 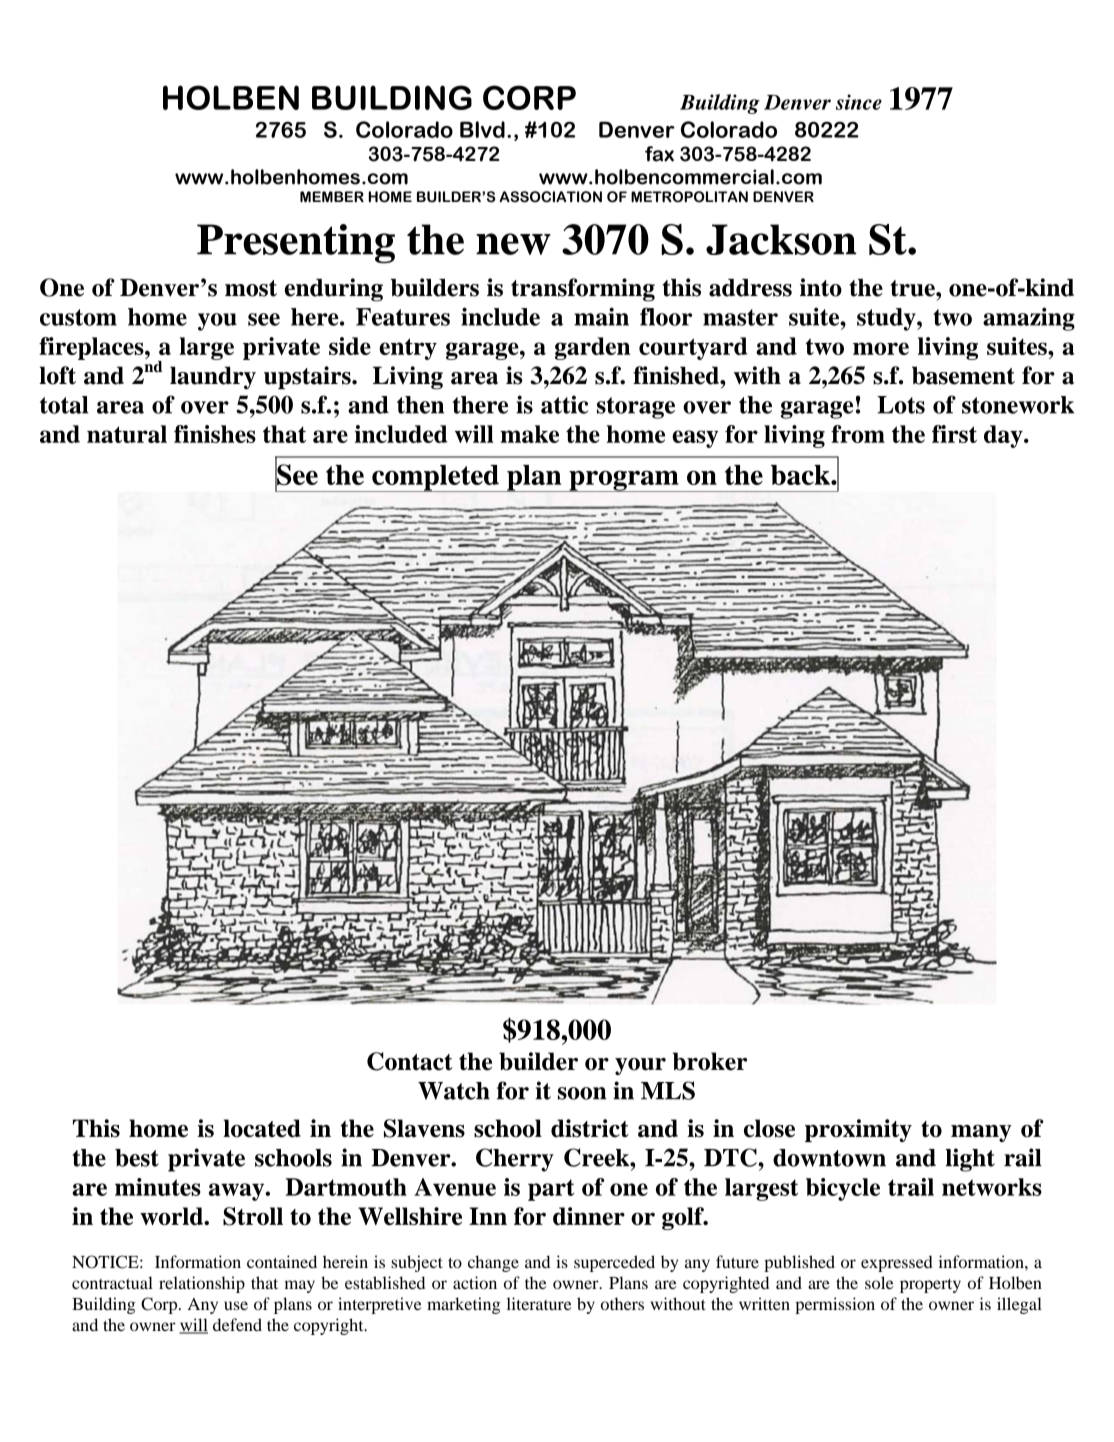 I want to click on since, so click(x=859, y=102).
